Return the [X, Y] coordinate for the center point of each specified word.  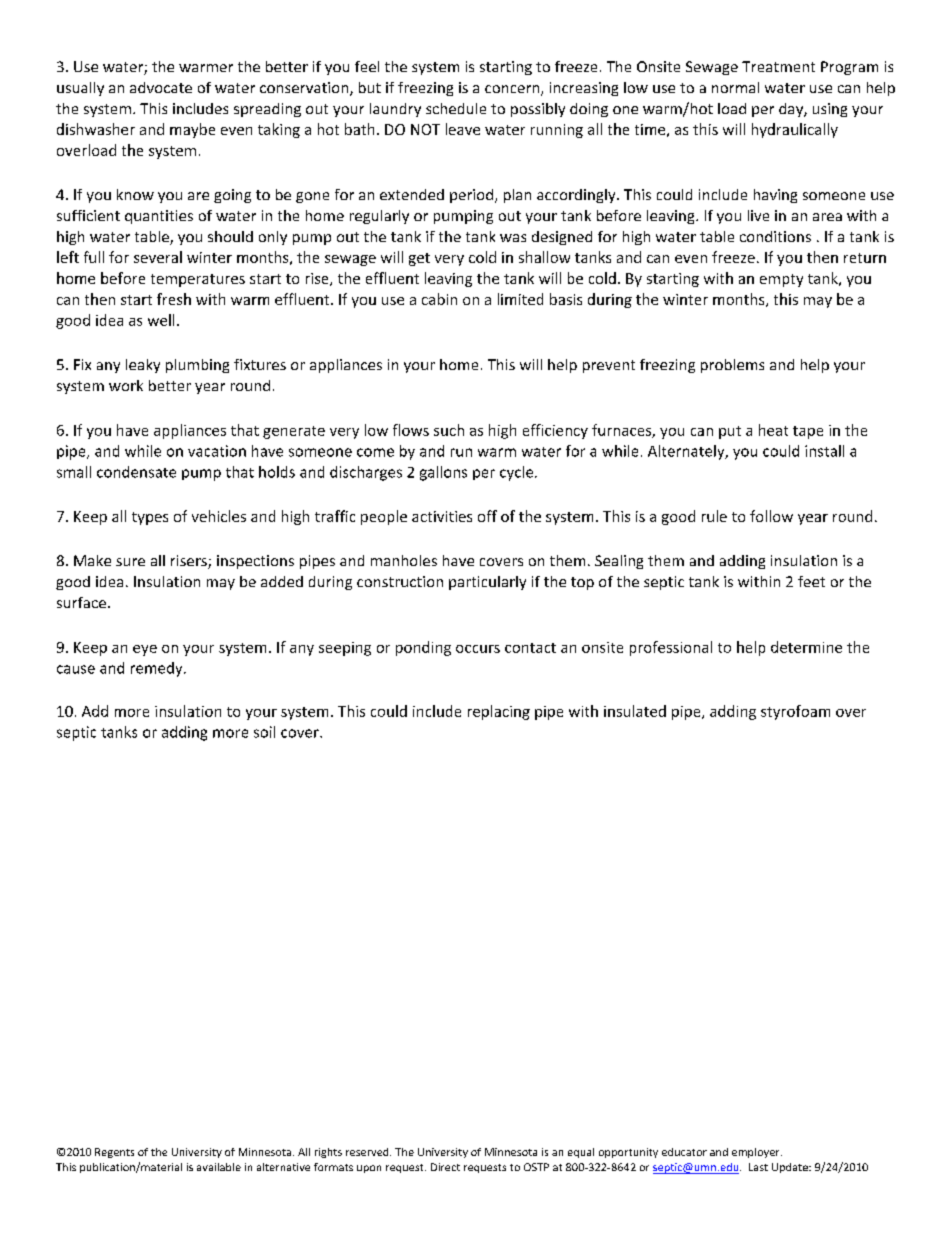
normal [735, 87]
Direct [445, 1167]
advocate [161, 87]
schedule [456, 108]
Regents [114, 1153]
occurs [478, 649]
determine [806, 647]
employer [757, 1153]
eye [145, 650]
